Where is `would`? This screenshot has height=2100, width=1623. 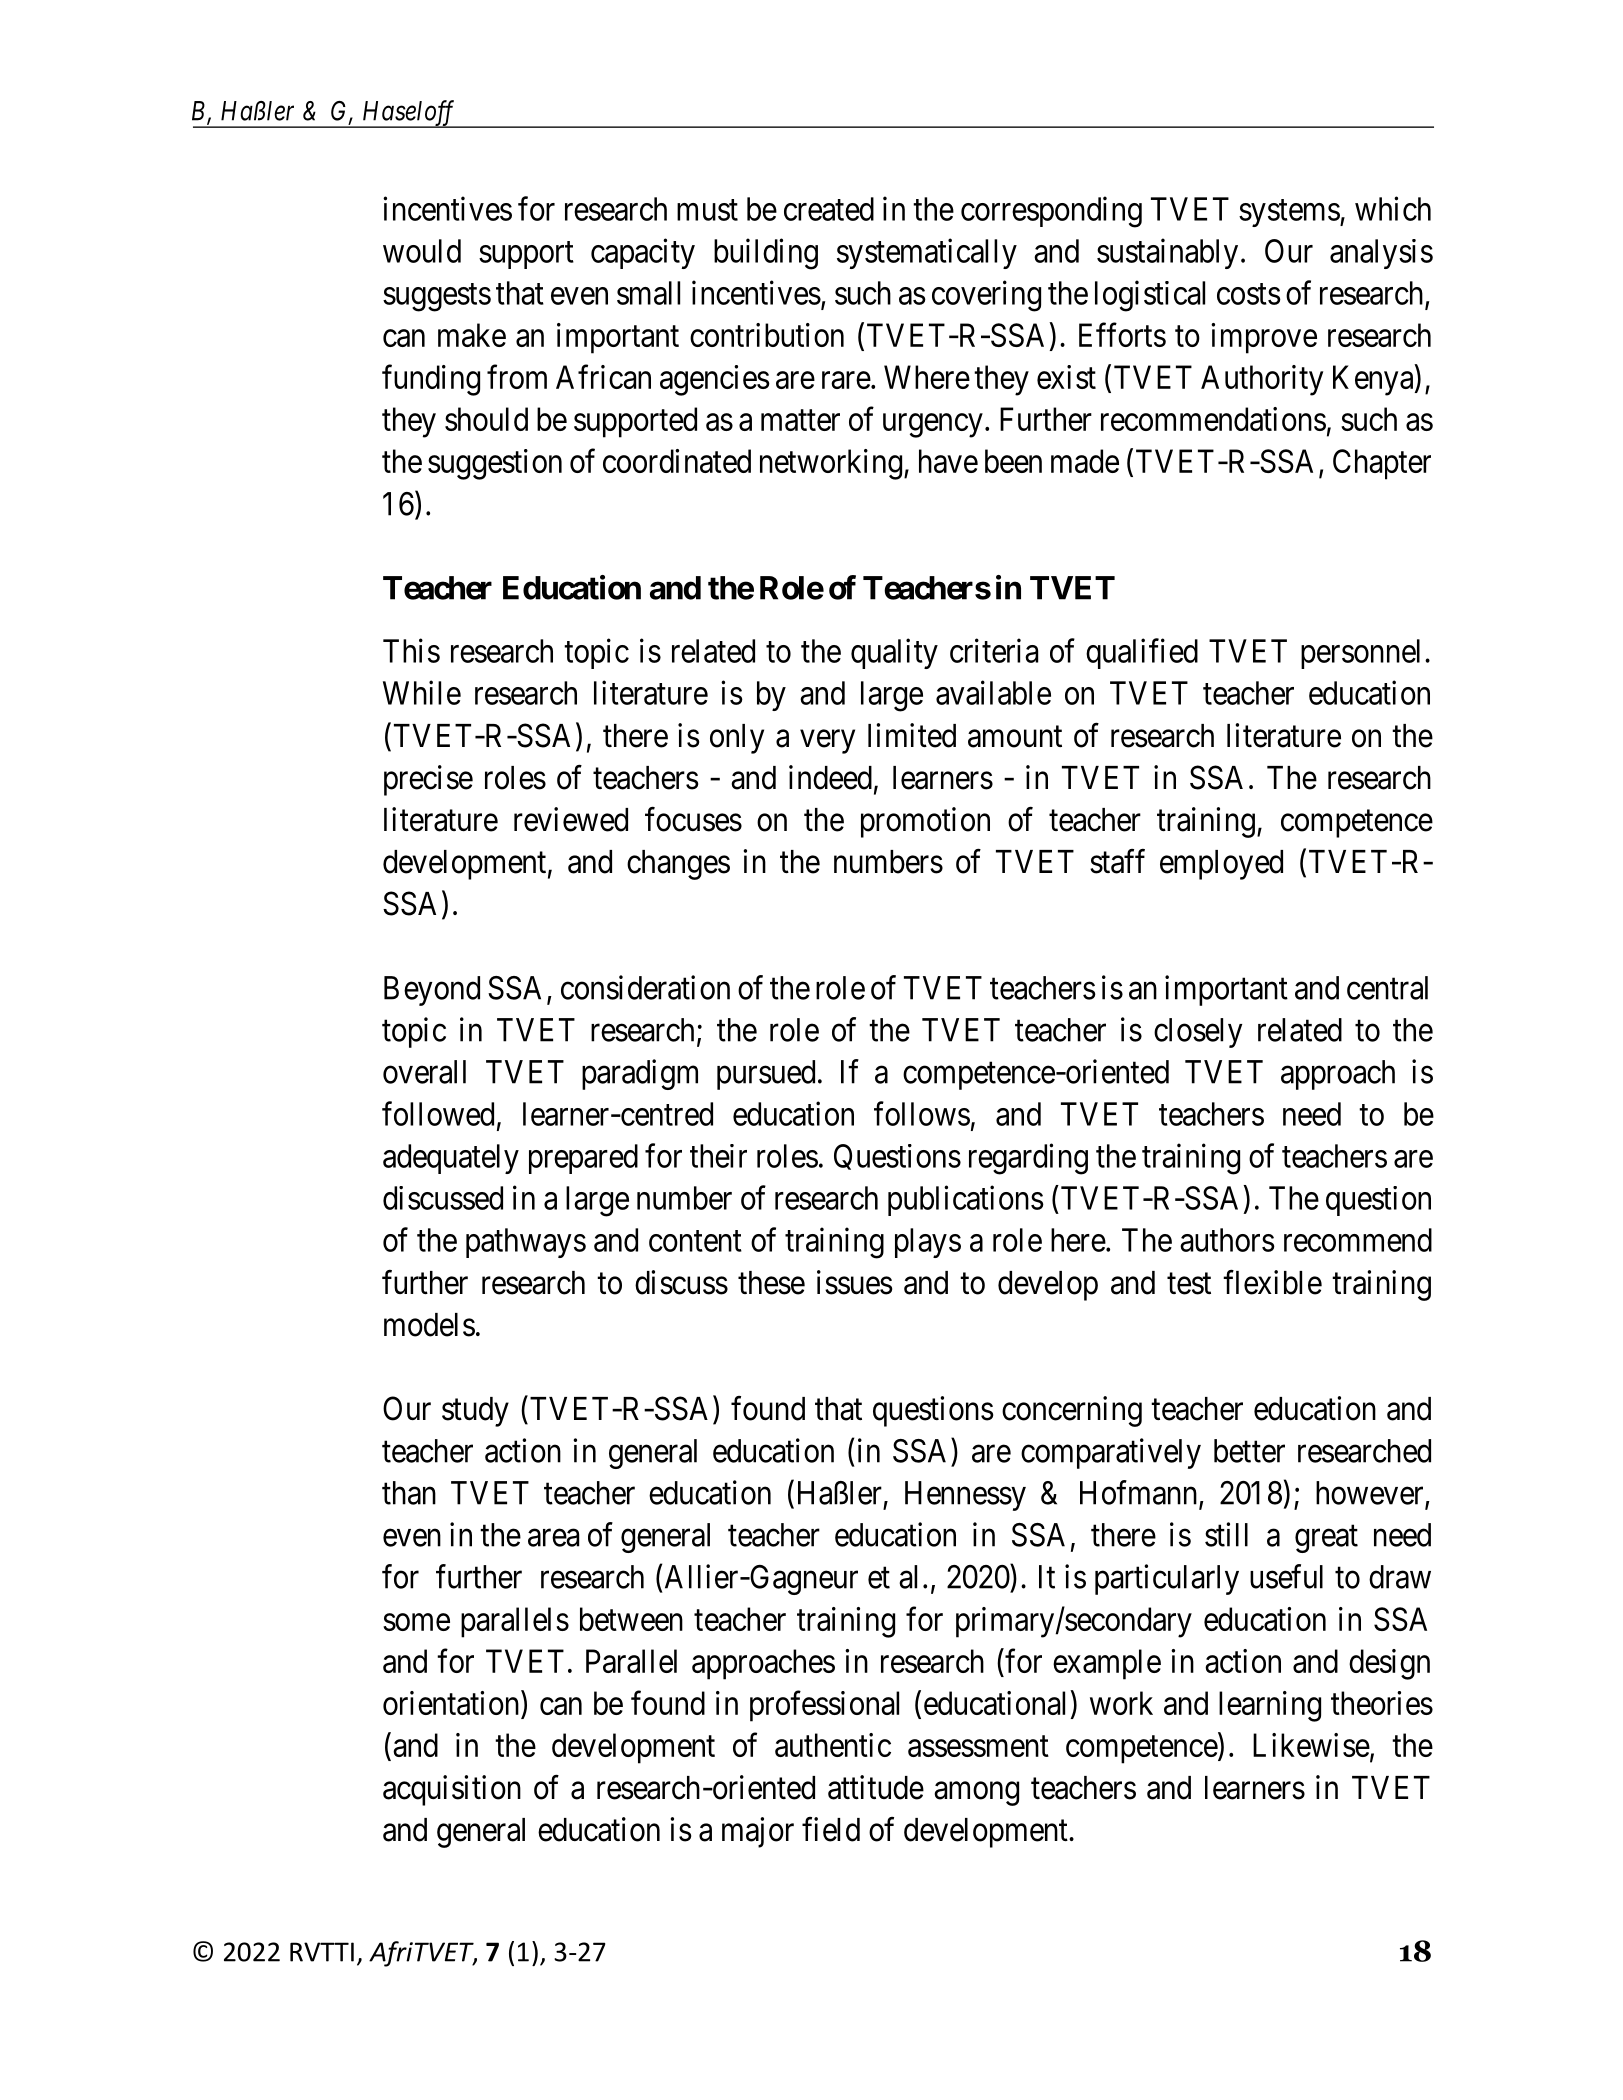
would is located at coordinates (422, 251).
